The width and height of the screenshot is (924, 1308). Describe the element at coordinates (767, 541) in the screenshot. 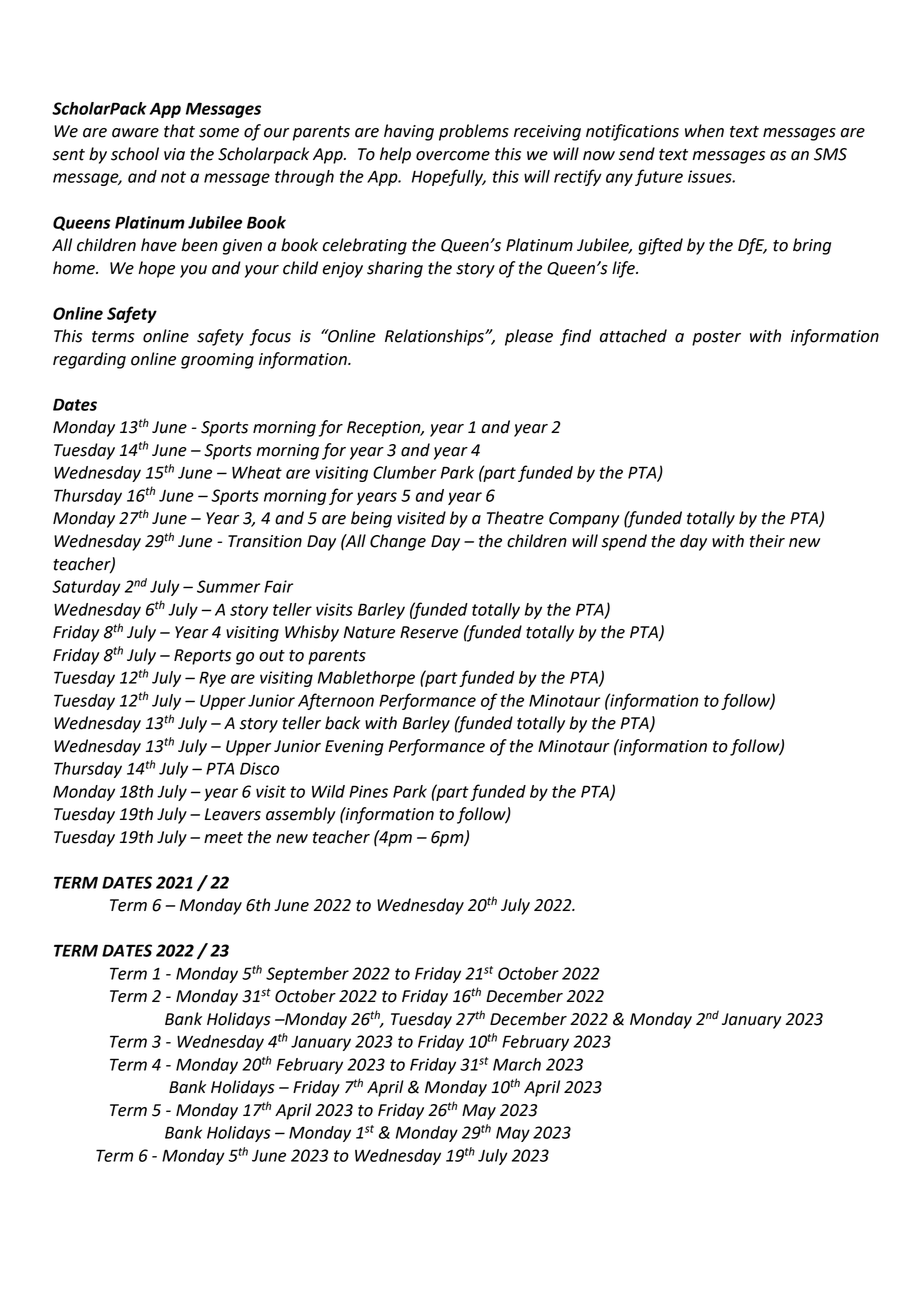

I see `their` at that location.
